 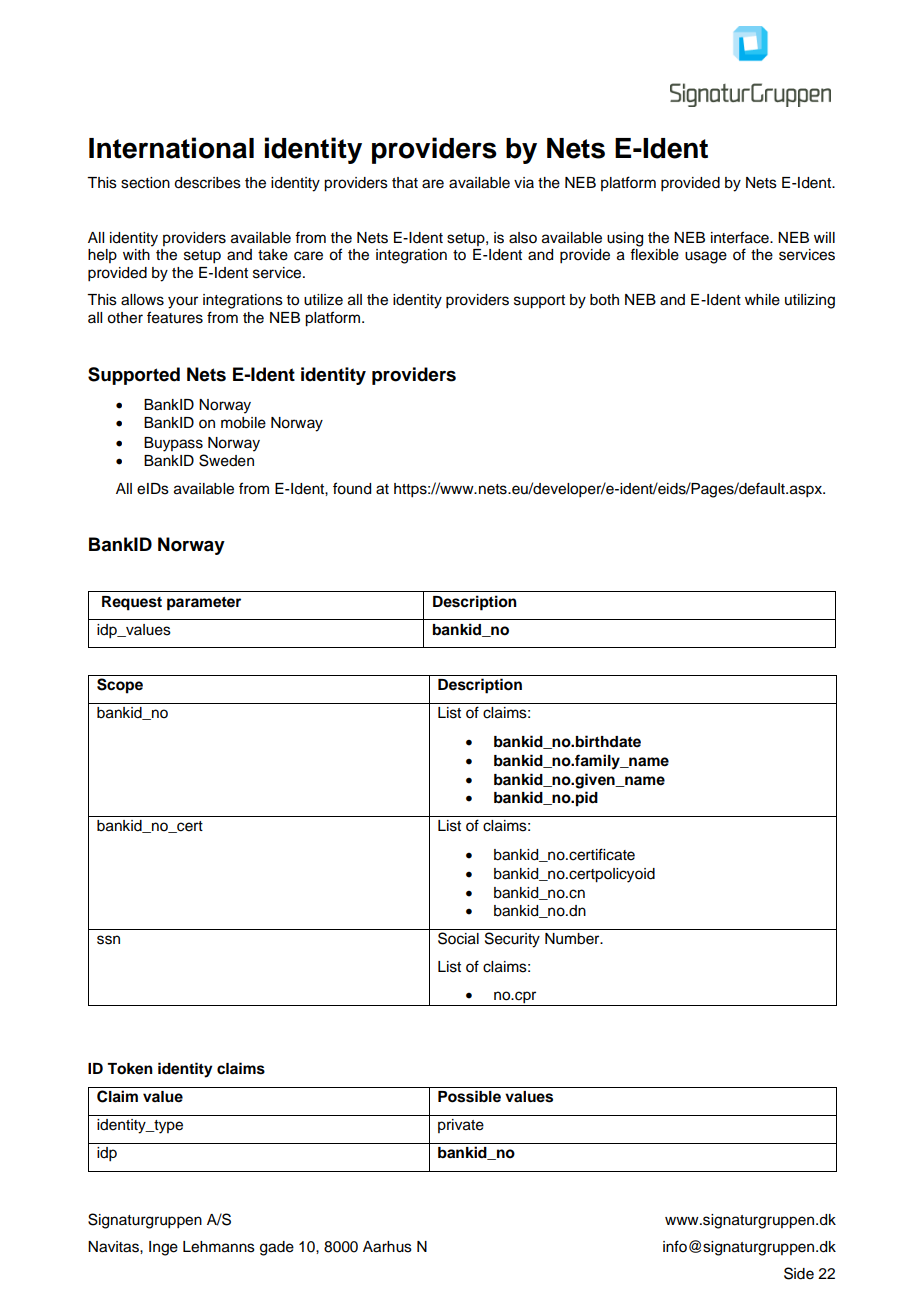 I want to click on Social, so click(x=458, y=938).
